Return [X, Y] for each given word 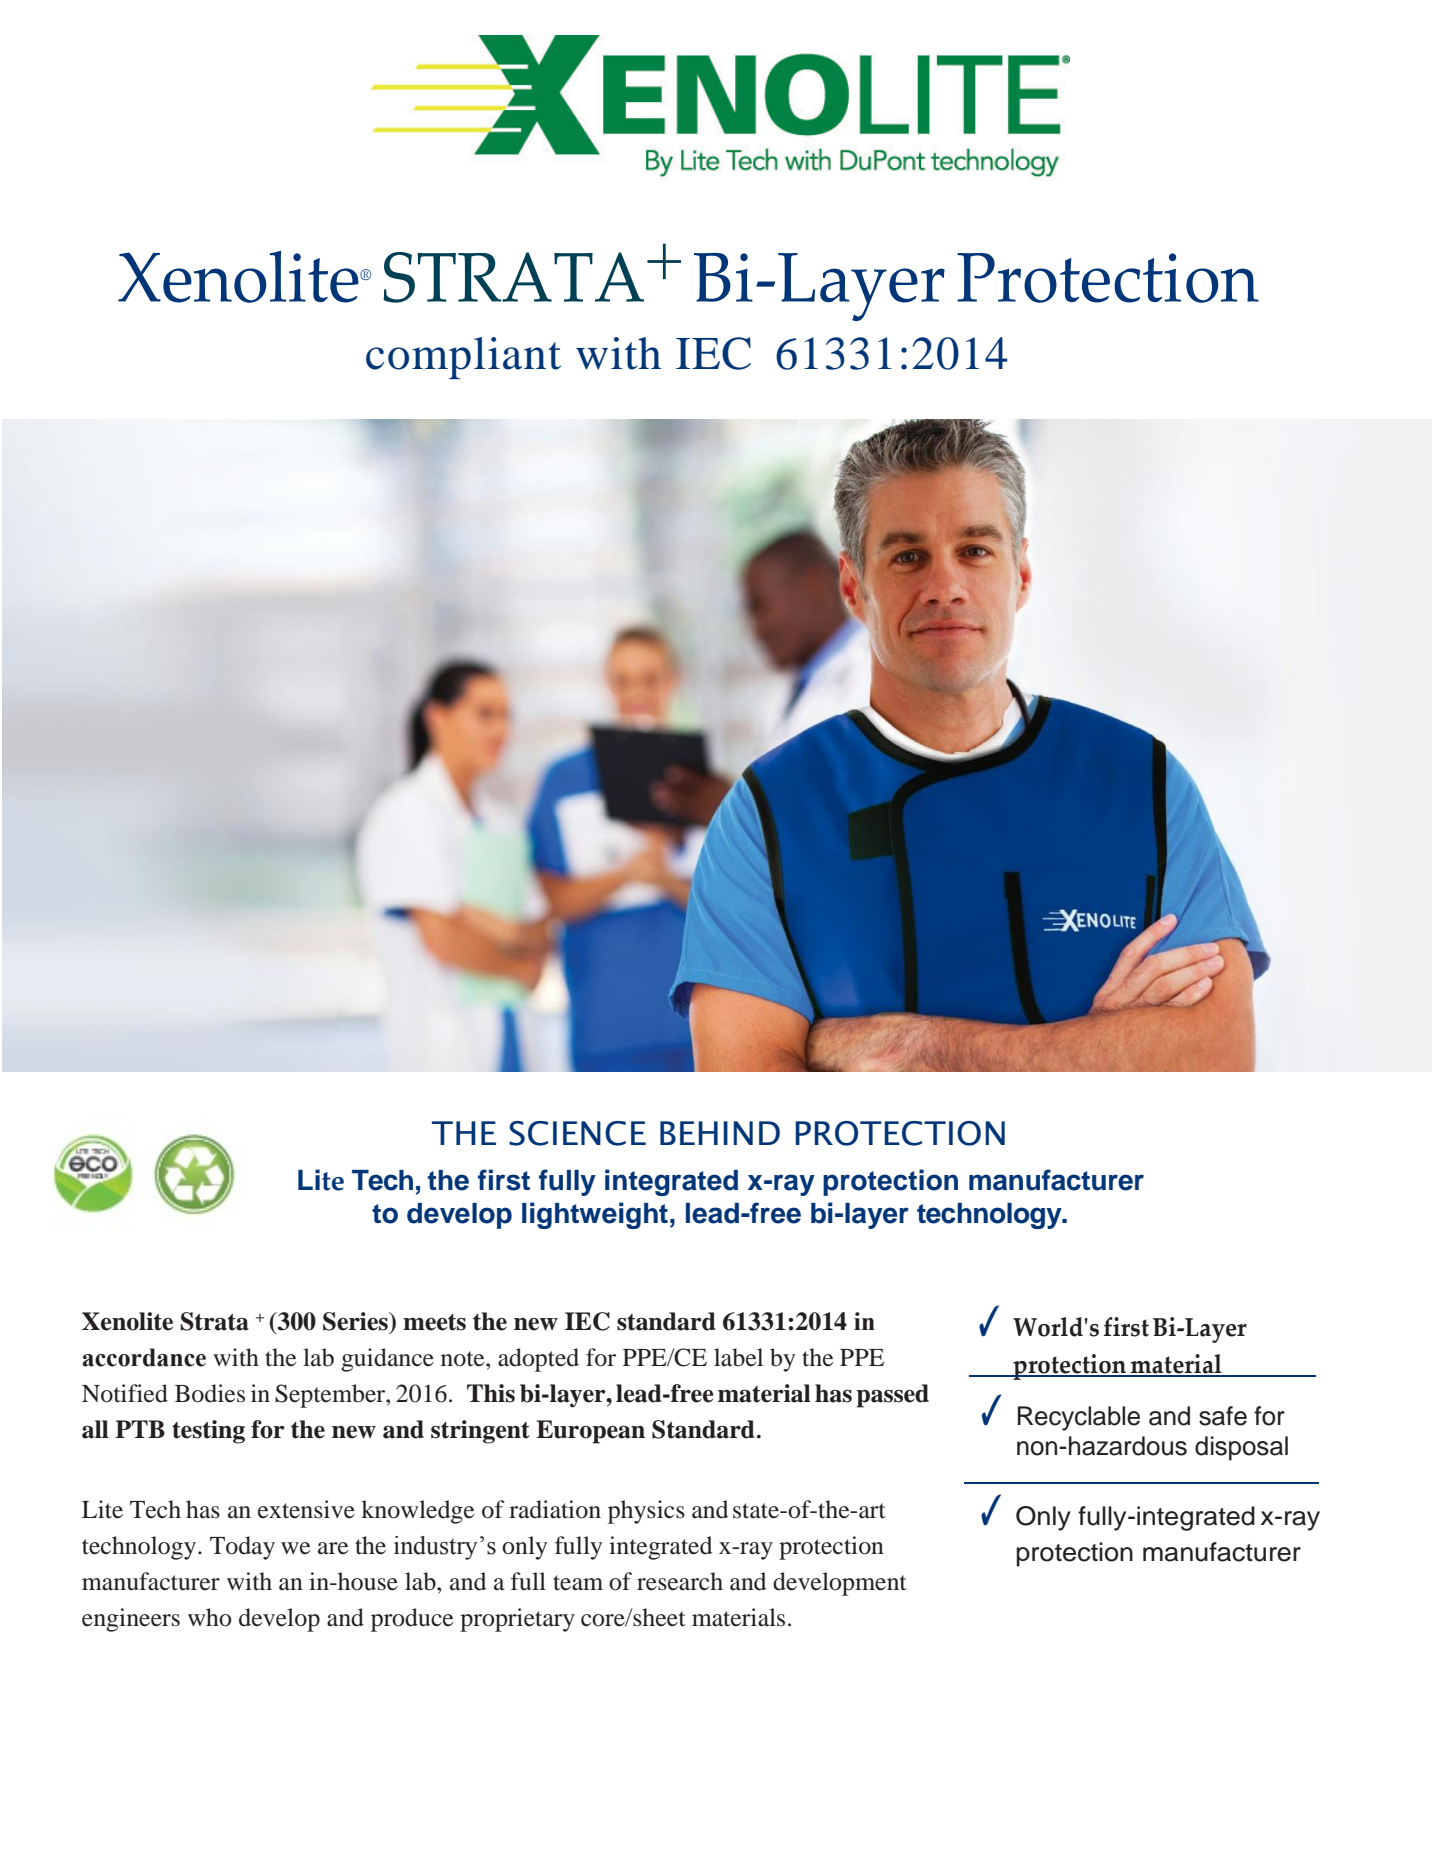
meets [434, 1322]
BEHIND [720, 1133]
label [738, 1357]
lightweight [595, 1215]
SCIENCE [577, 1133]
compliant [463, 358]
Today [242, 1548]
